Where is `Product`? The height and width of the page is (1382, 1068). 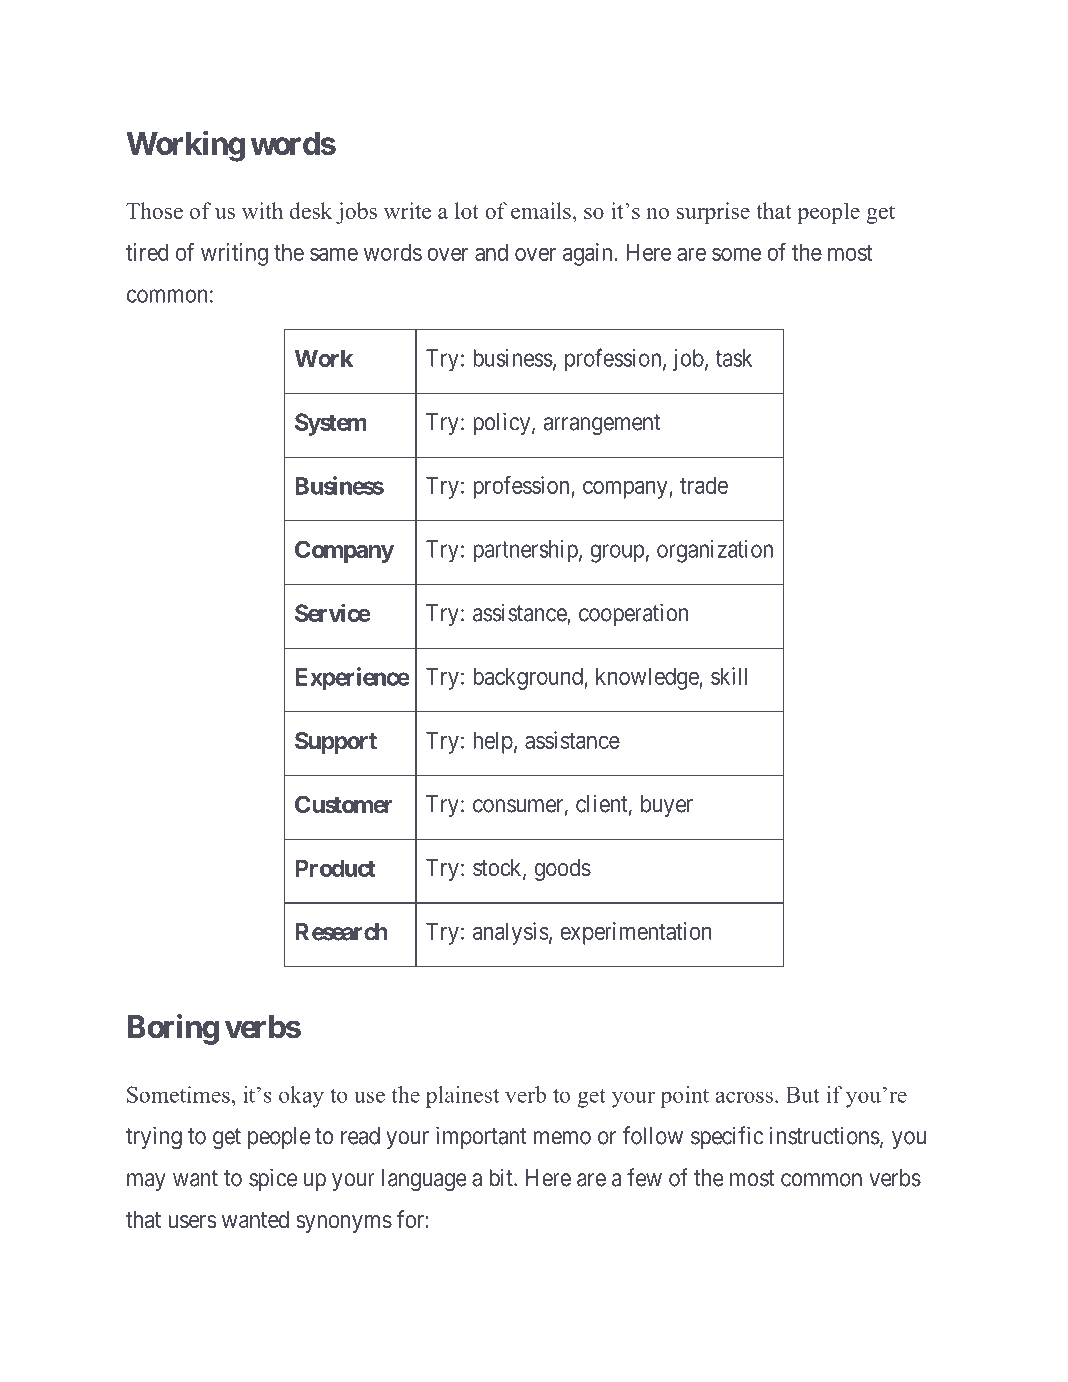 Product is located at coordinates (335, 868).
